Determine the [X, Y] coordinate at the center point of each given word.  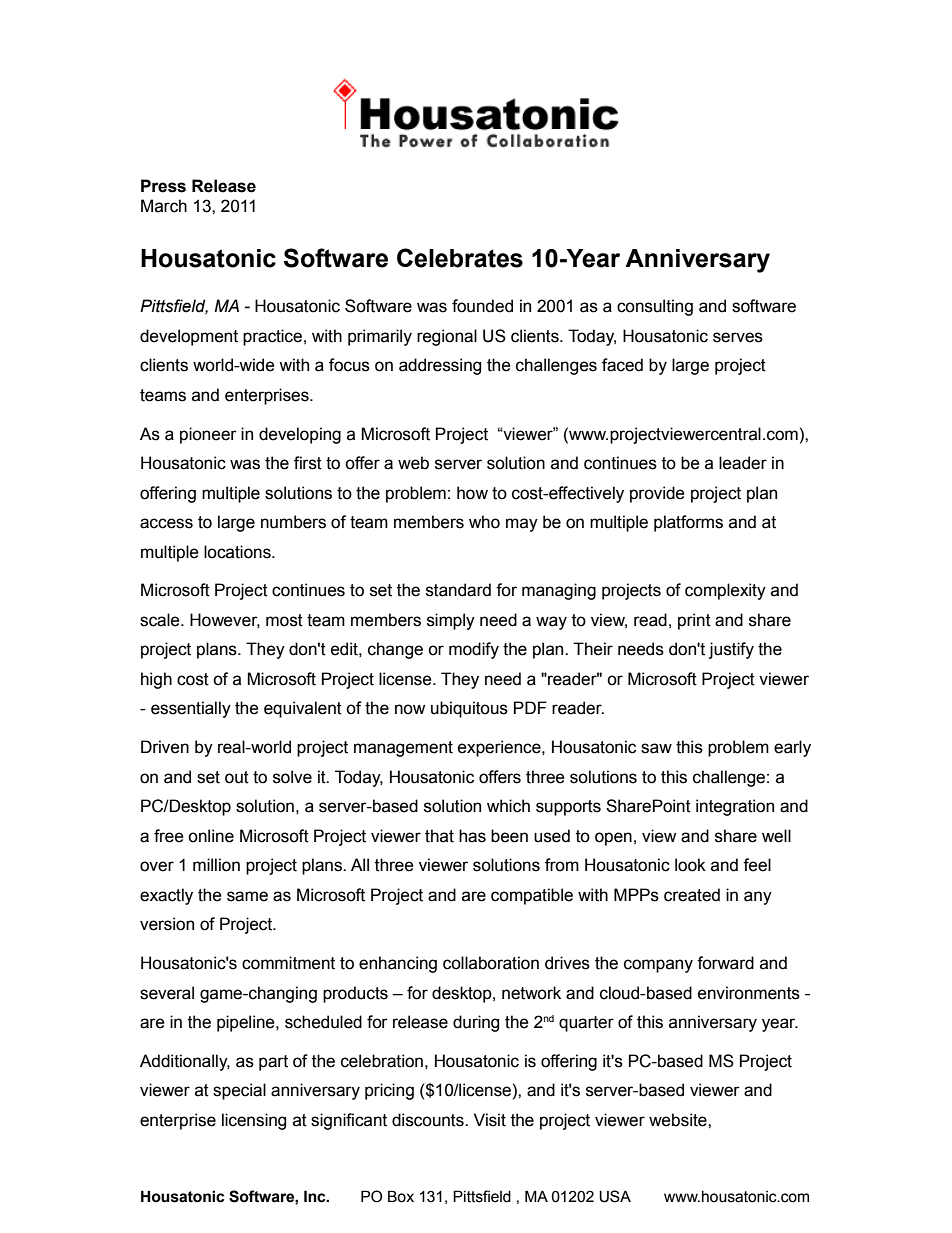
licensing [254, 1121]
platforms [688, 523]
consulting [655, 307]
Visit [490, 1120]
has [472, 836]
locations [238, 552]
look [690, 865]
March [164, 206]
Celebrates [460, 258]
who [484, 522]
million [216, 865]
